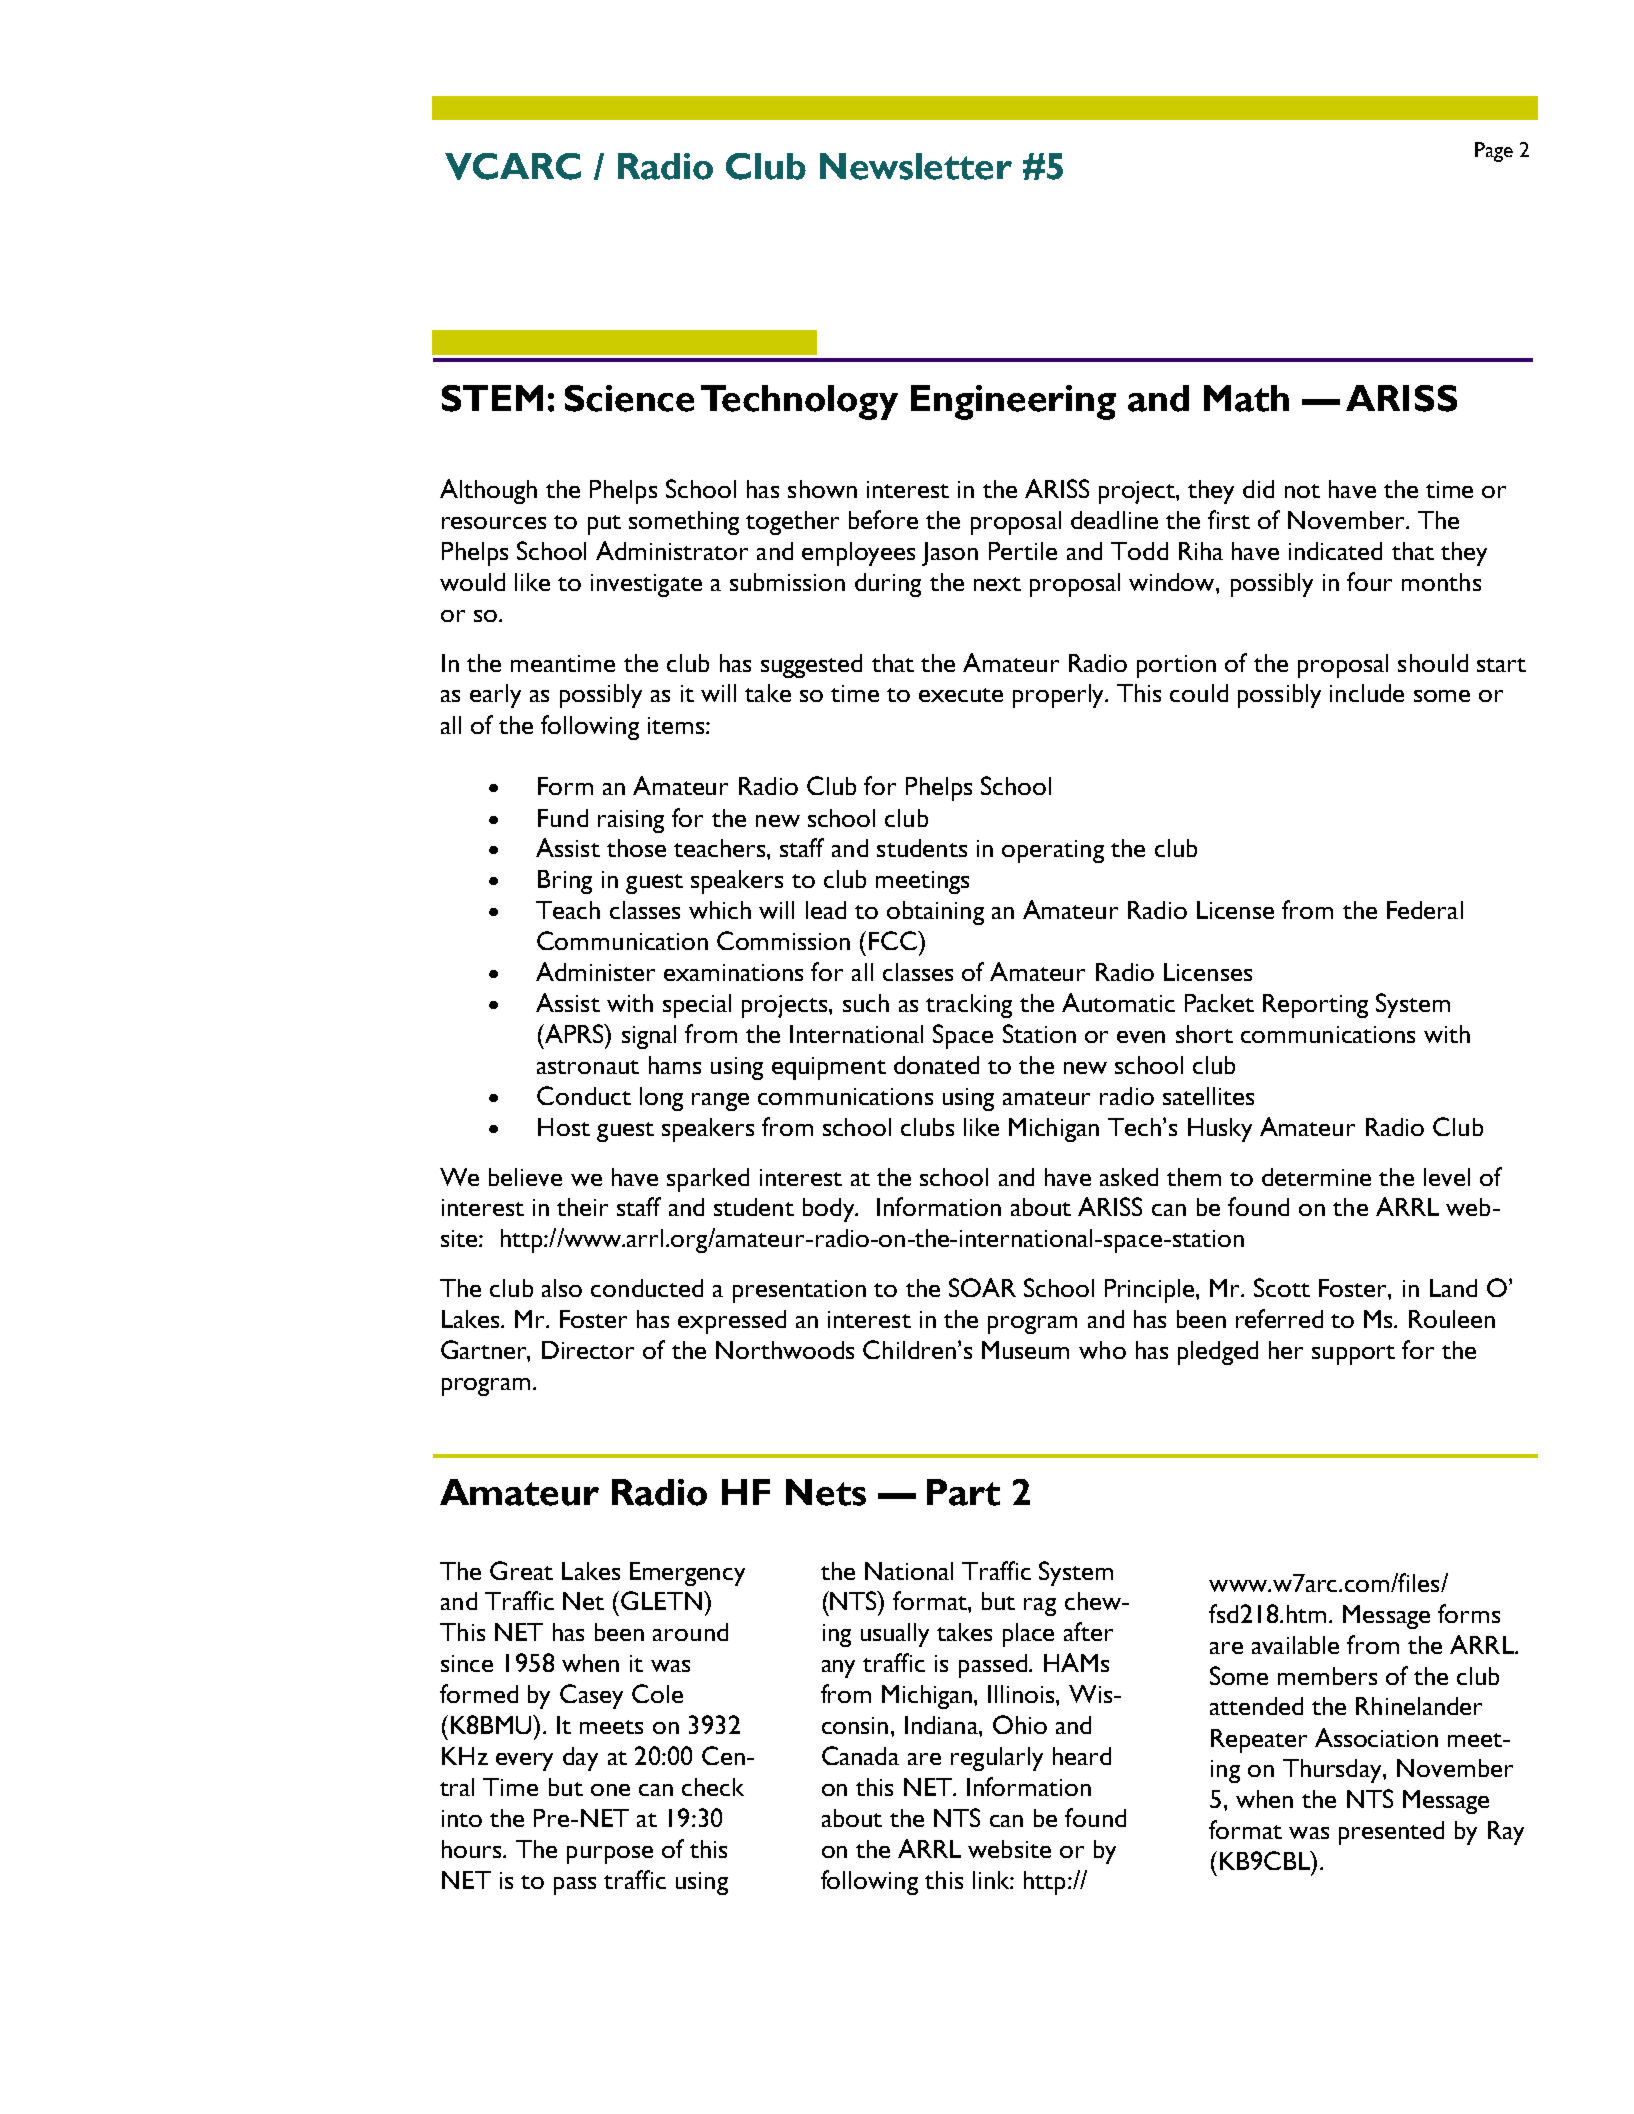 The image size is (1634, 2114). Describe the element at coordinates (629, 398) in the screenshot. I see `Science` at that location.
